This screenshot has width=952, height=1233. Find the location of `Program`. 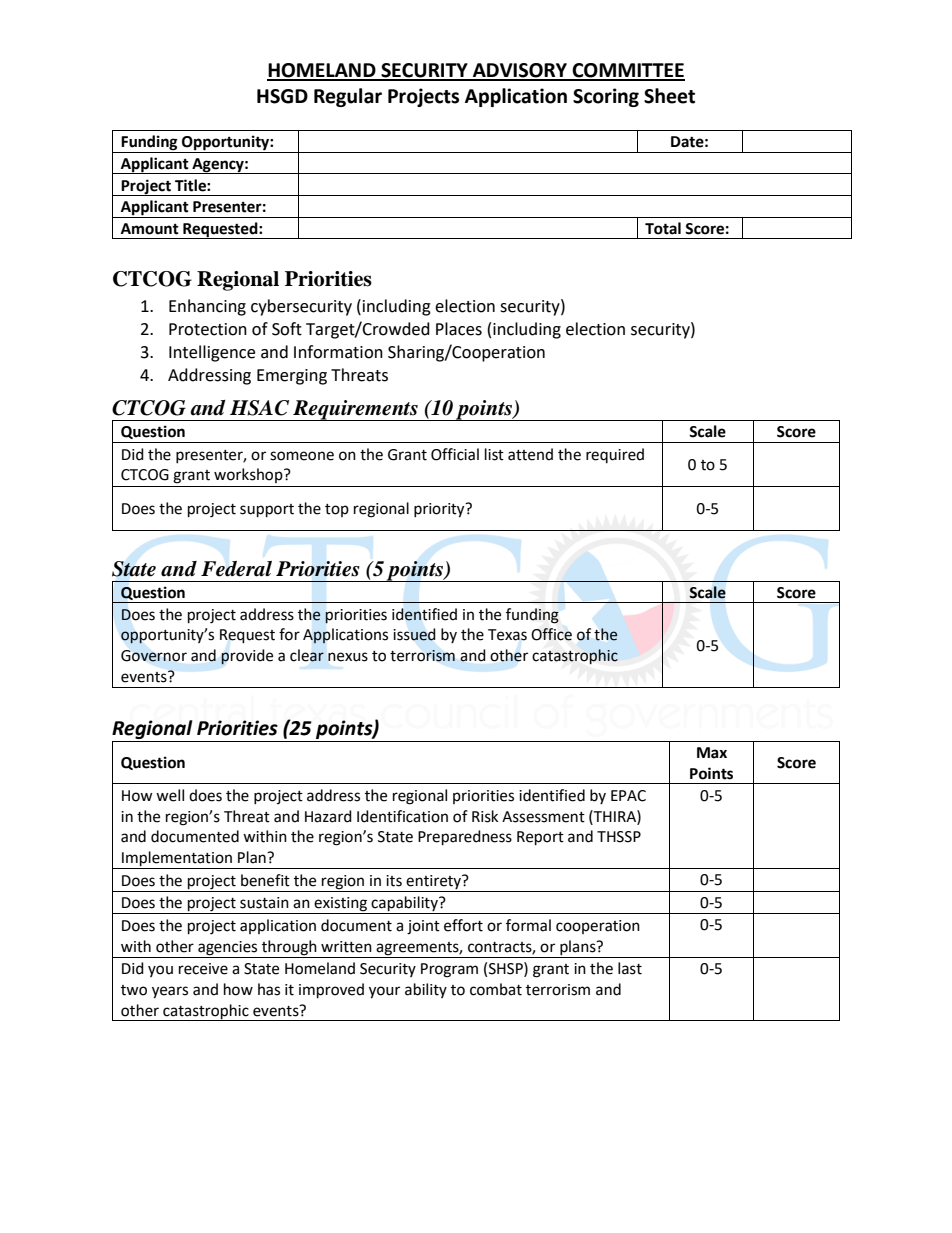

Program is located at coordinates (449, 970).
